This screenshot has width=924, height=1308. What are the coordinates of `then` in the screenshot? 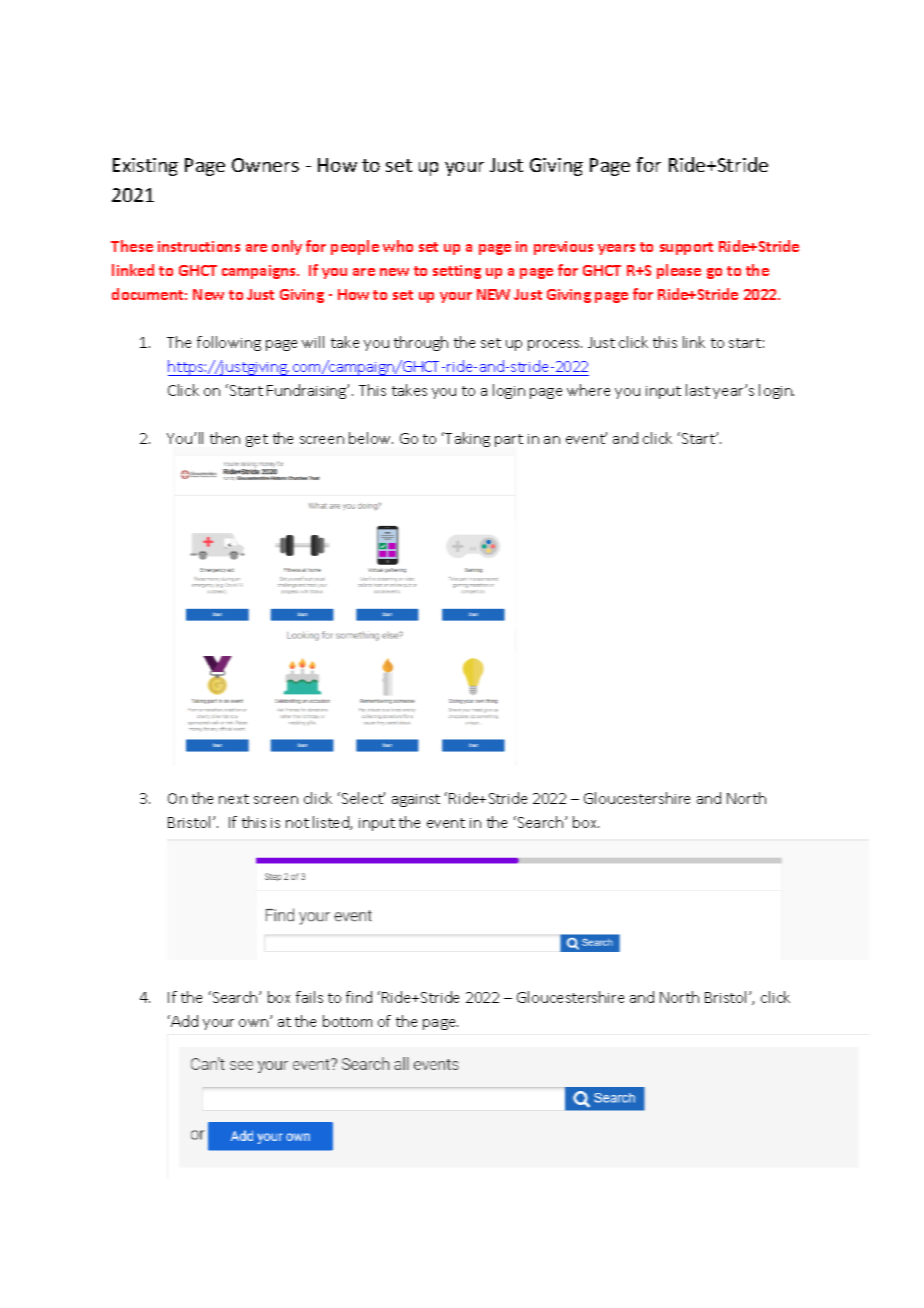 It's located at (225, 438).
